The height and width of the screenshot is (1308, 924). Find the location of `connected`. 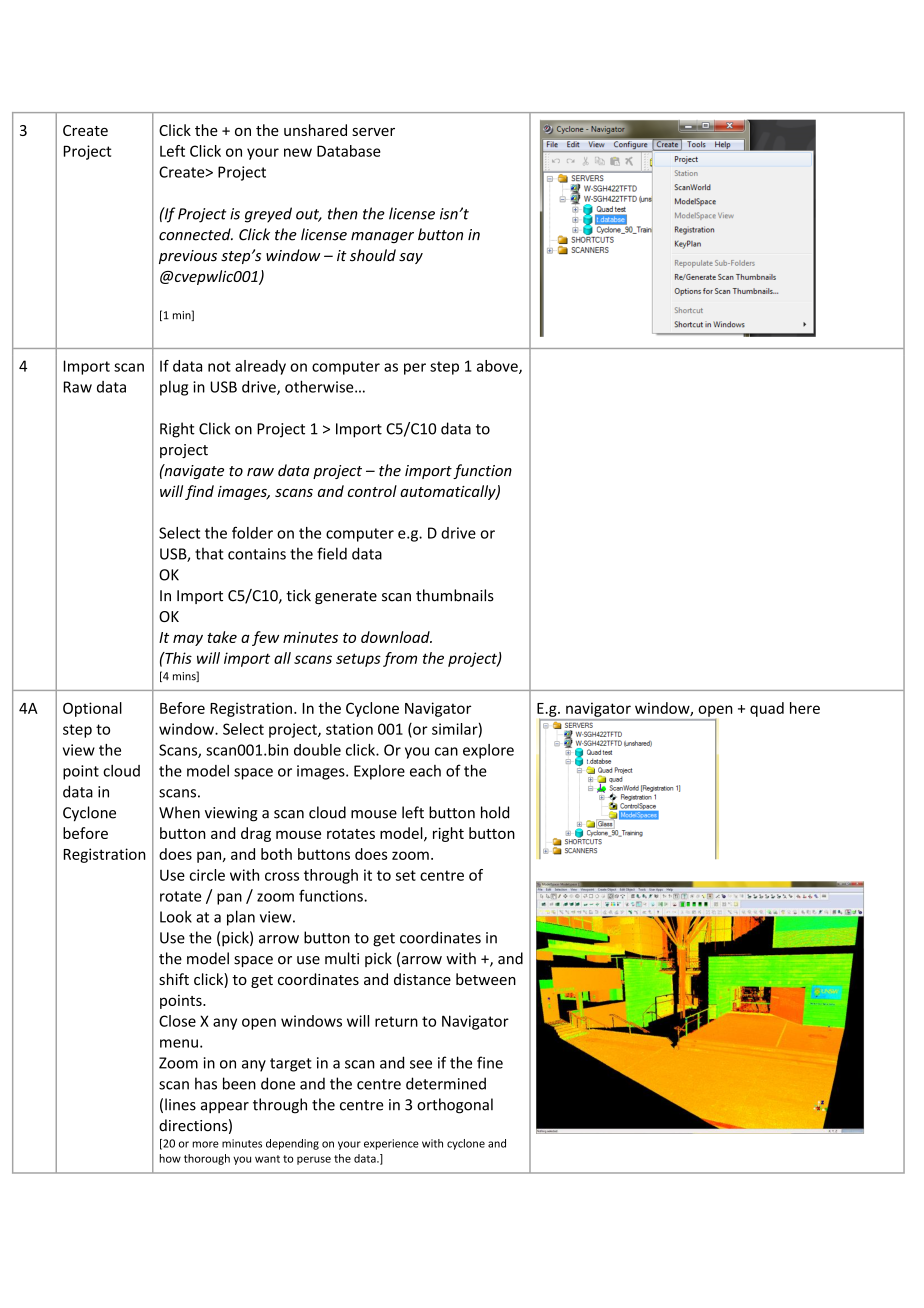

connected is located at coordinates (196, 234).
